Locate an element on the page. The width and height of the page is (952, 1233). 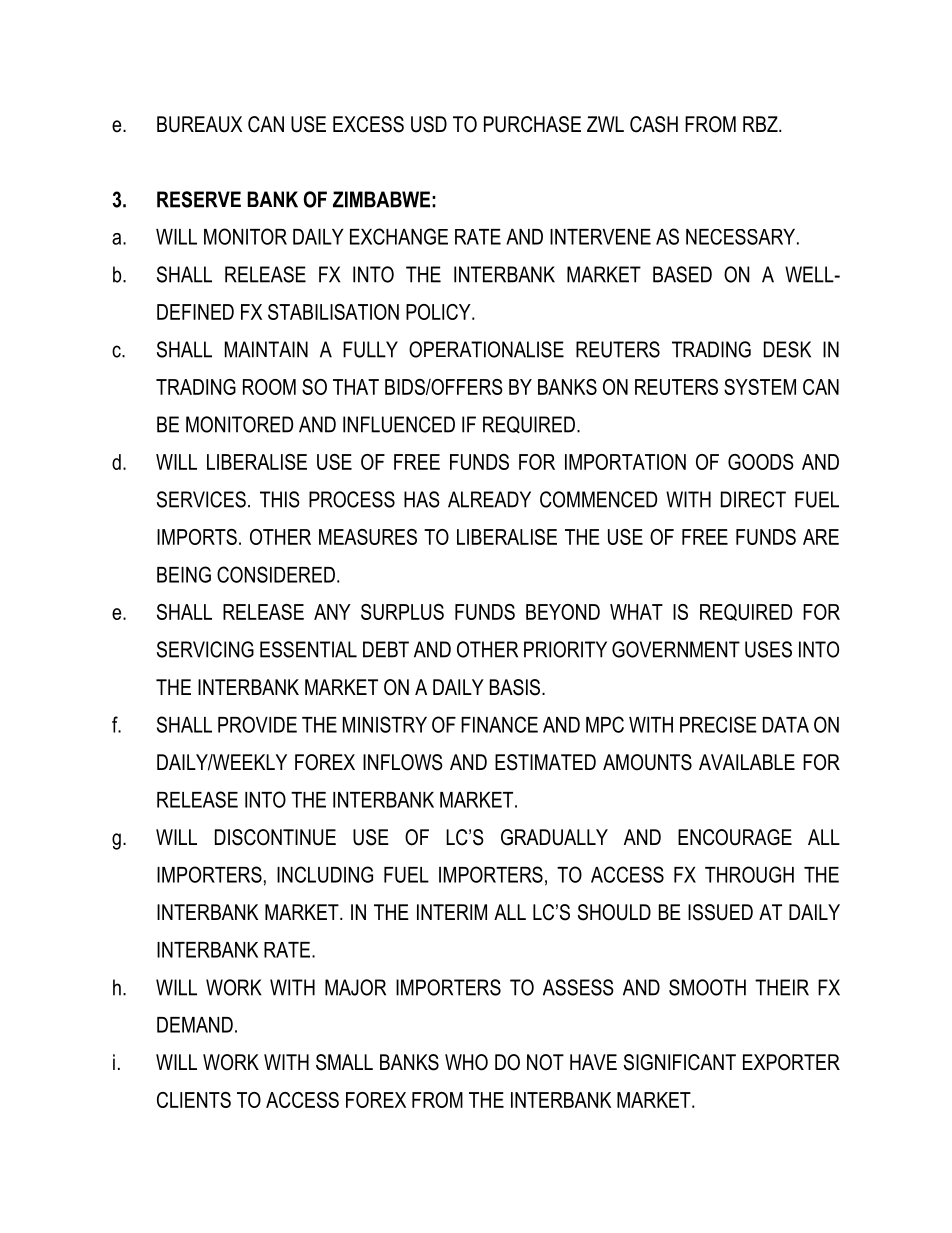
BUREAUX is located at coordinates (199, 124).
